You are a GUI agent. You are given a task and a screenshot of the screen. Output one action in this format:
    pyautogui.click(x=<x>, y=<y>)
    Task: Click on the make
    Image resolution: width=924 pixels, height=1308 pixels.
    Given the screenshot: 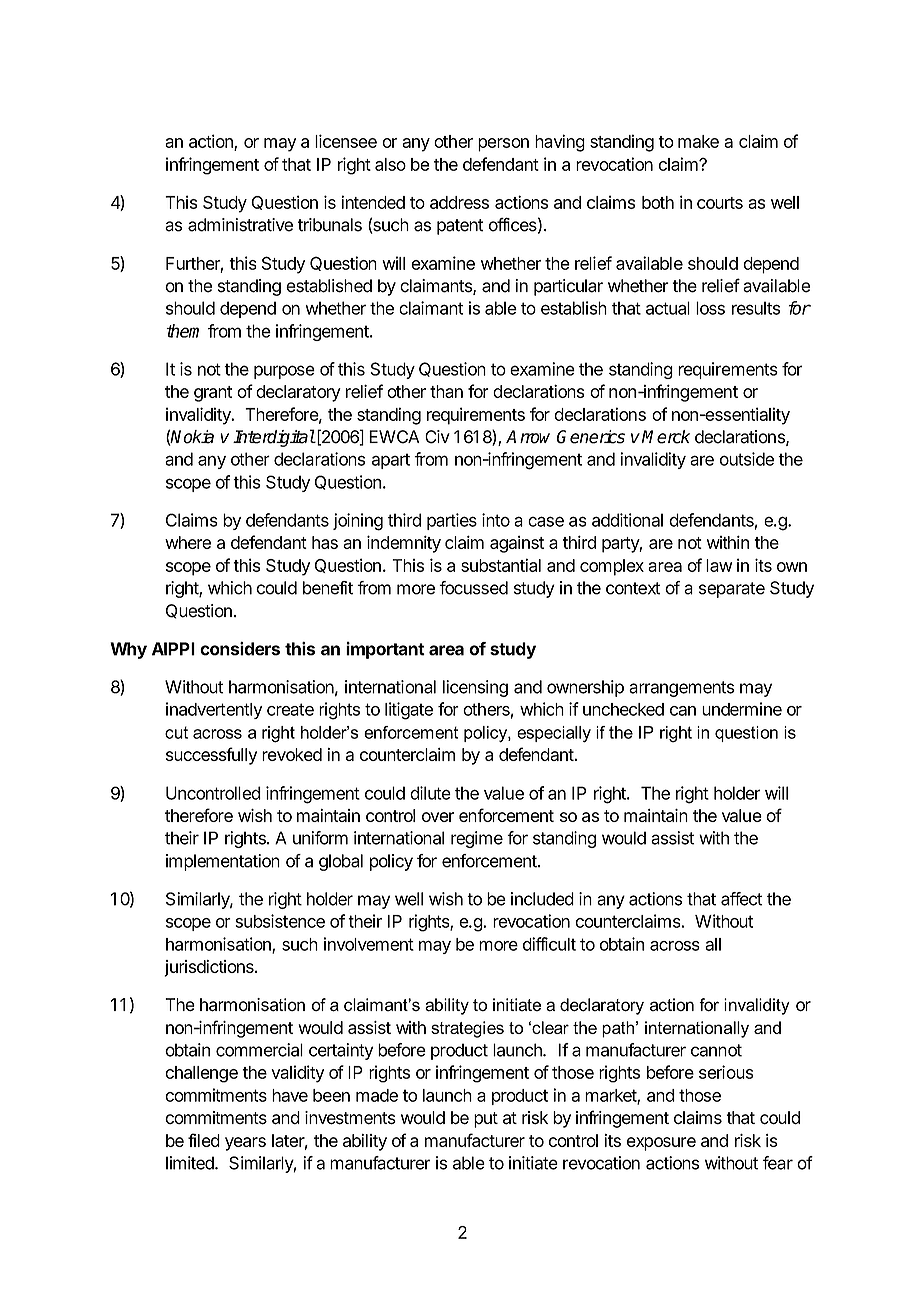 What is the action you would take?
    pyautogui.click(x=698, y=141)
